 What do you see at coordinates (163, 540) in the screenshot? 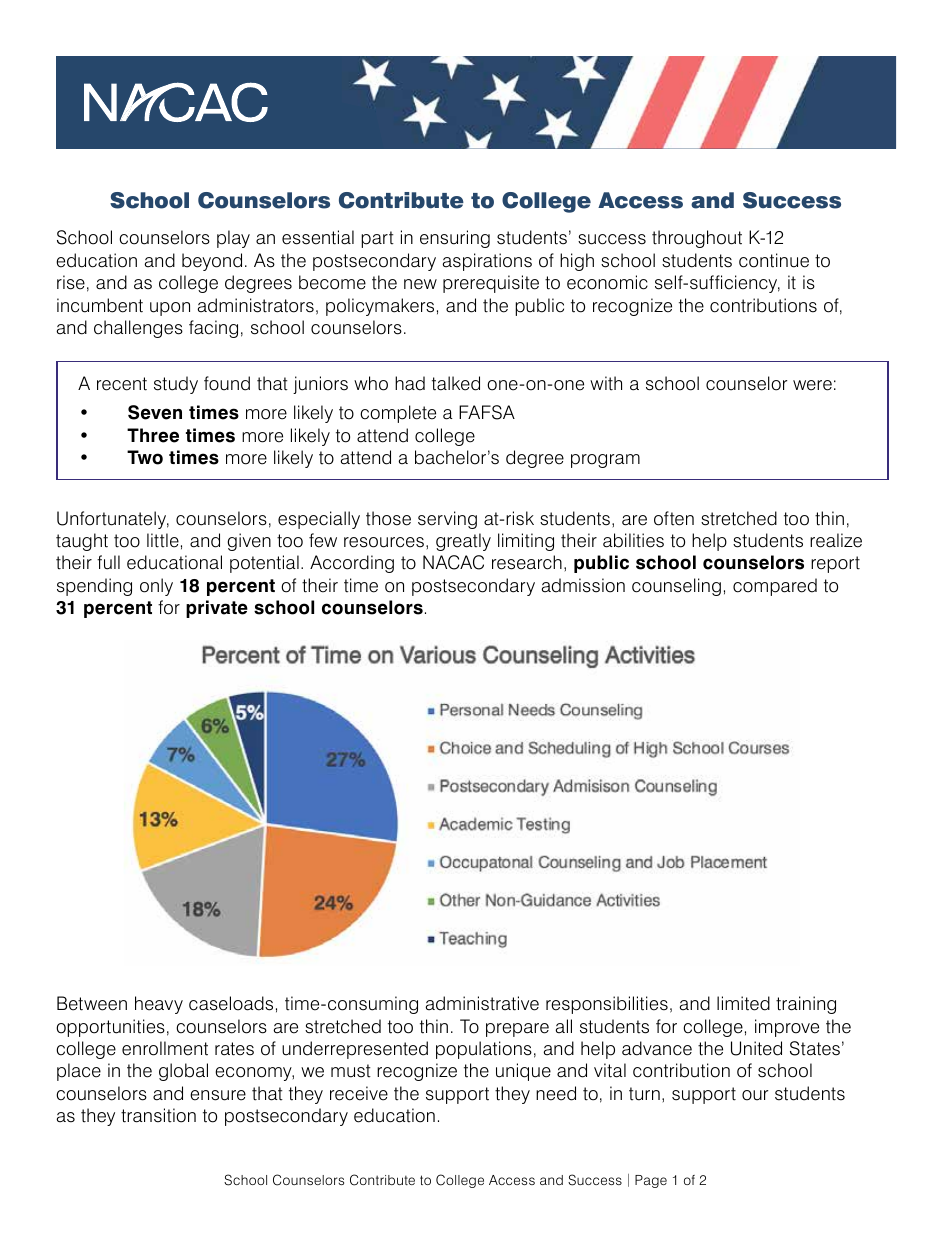
I see `little` at bounding box center [163, 540].
